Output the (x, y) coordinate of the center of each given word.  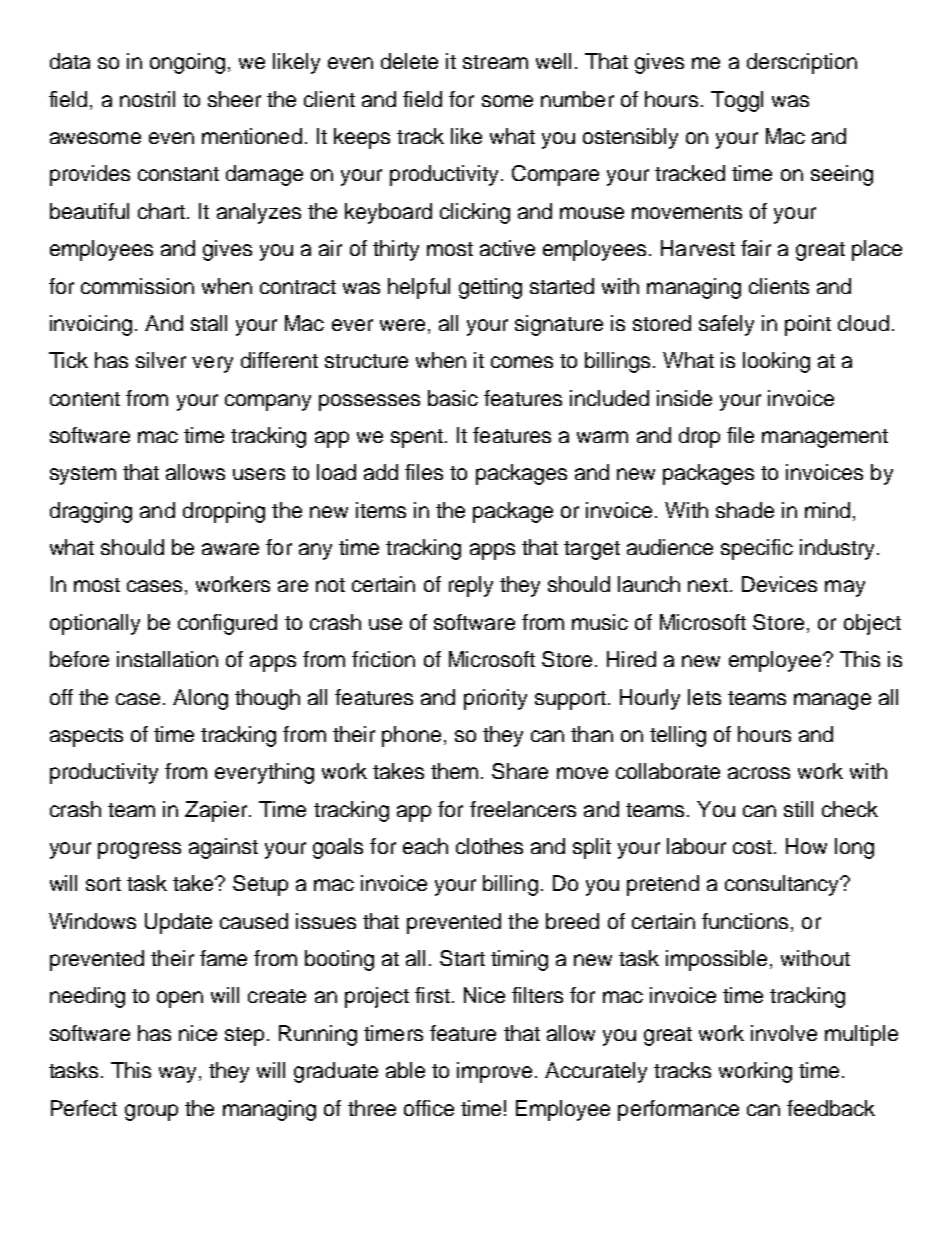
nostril (147, 99)
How (806, 846)
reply (471, 586)
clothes (489, 846)
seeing (842, 175)
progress (139, 850)
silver (161, 360)
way (179, 1074)
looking (776, 362)
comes (522, 362)
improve (494, 1072)
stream (495, 62)
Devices (779, 584)
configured (227, 624)
